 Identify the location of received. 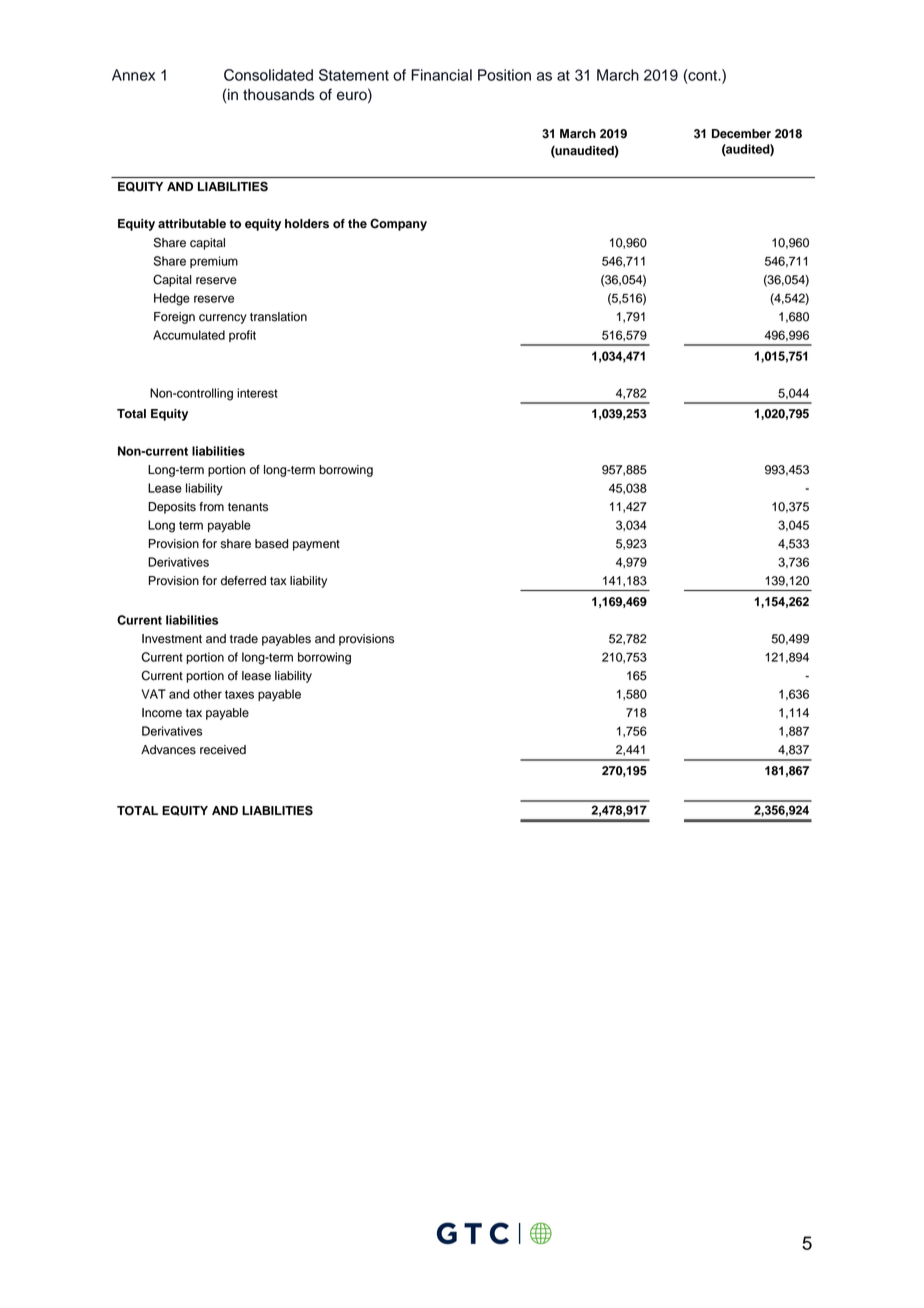
(223, 750).
